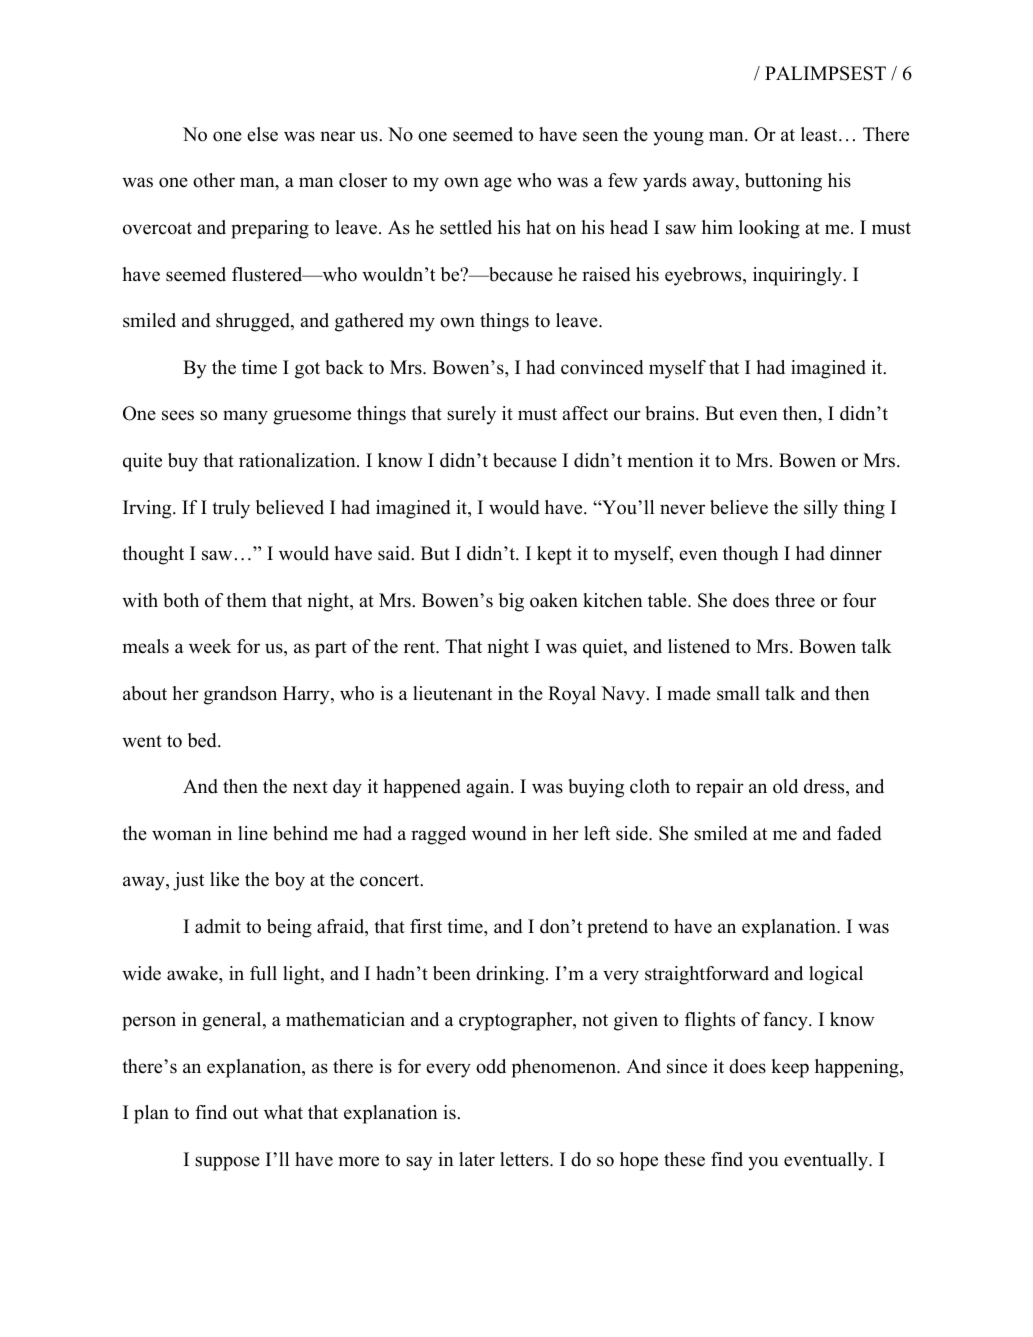 This document has width=1033, height=1337. I want to click on suppose, so click(227, 1163).
